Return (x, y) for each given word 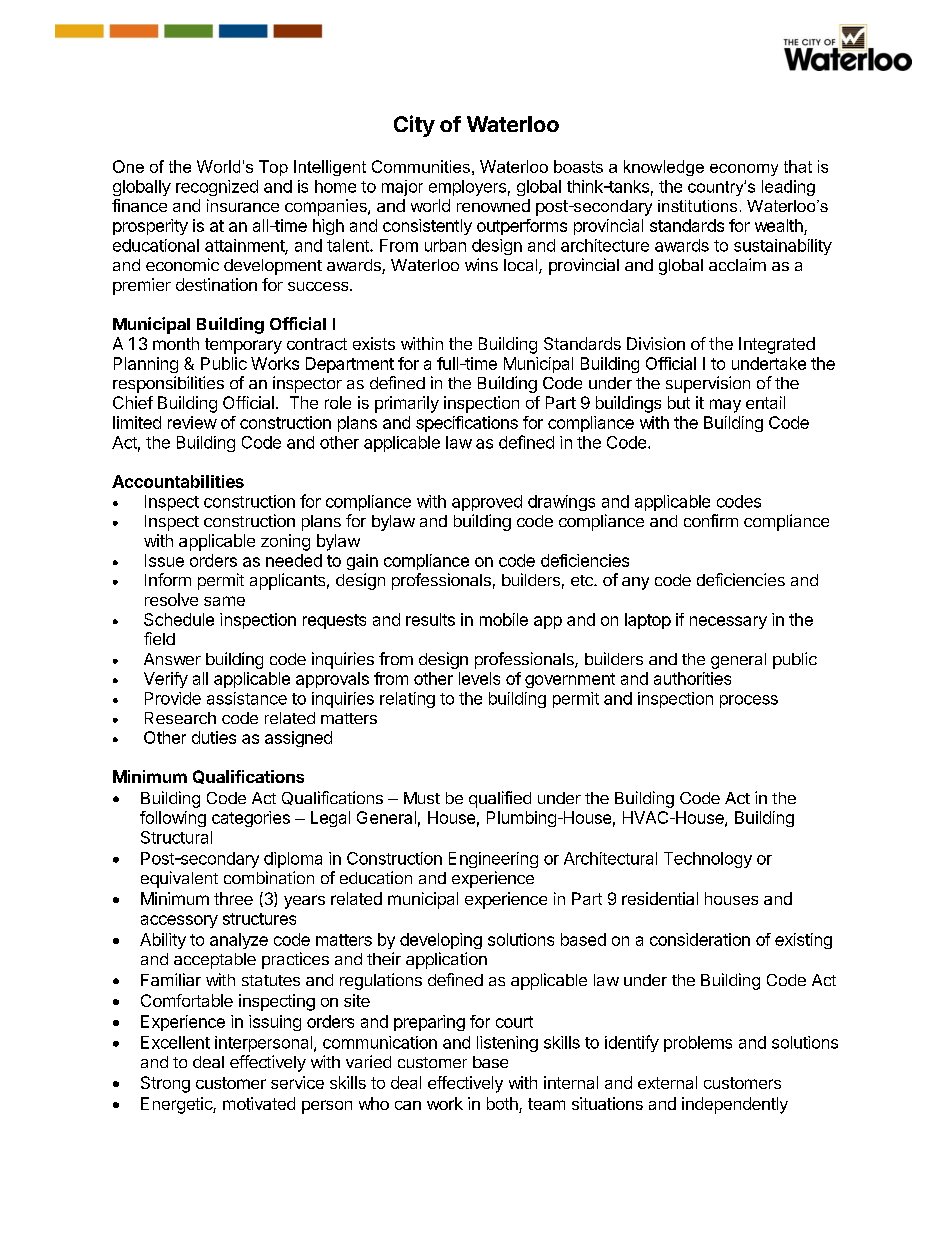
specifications (467, 424)
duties (214, 737)
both (503, 1105)
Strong (165, 1084)
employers (467, 188)
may (725, 406)
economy (744, 170)
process (749, 701)
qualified (500, 799)
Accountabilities (178, 481)
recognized (217, 188)
